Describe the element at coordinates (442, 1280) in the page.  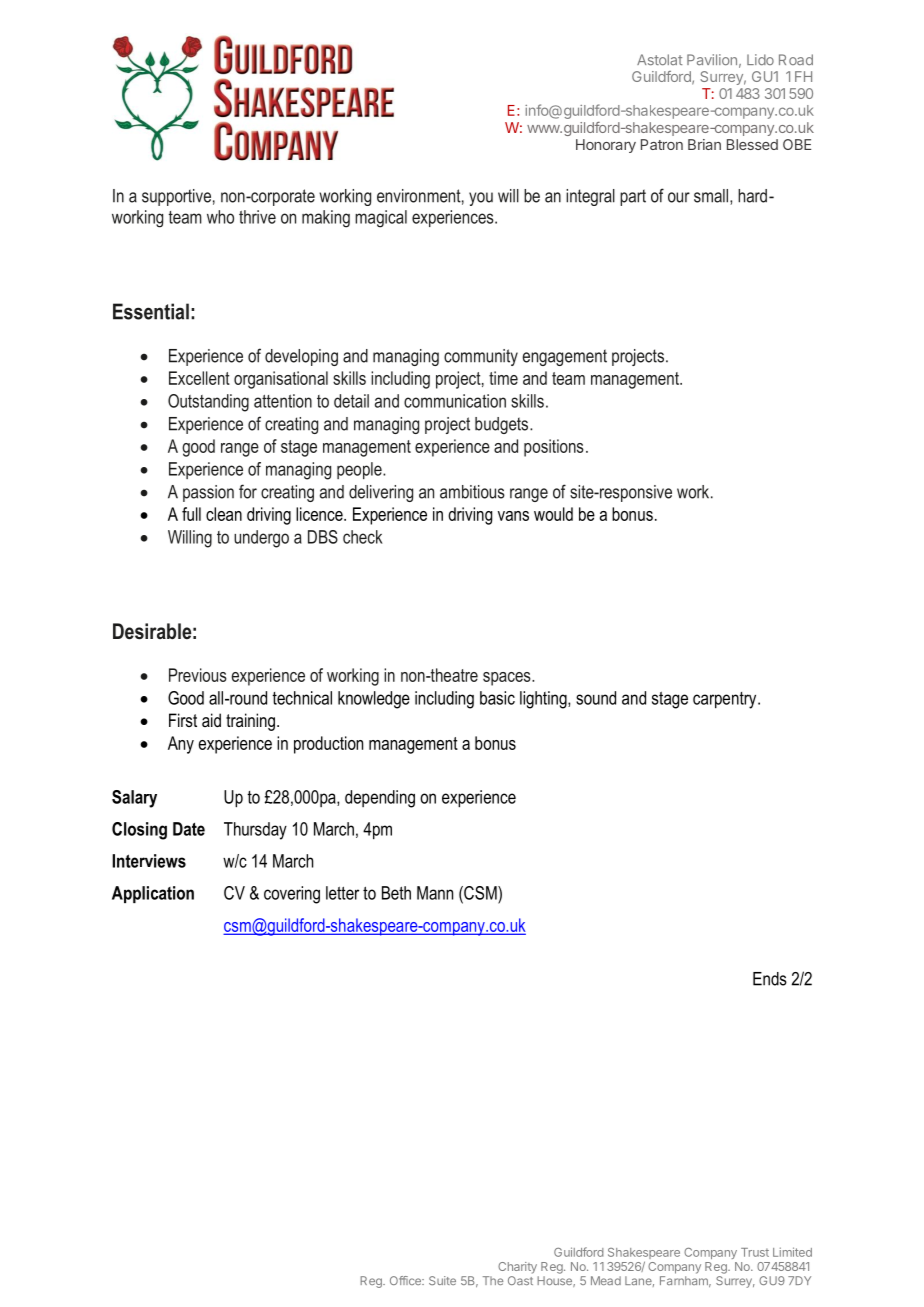
I see `Suite` at that location.
